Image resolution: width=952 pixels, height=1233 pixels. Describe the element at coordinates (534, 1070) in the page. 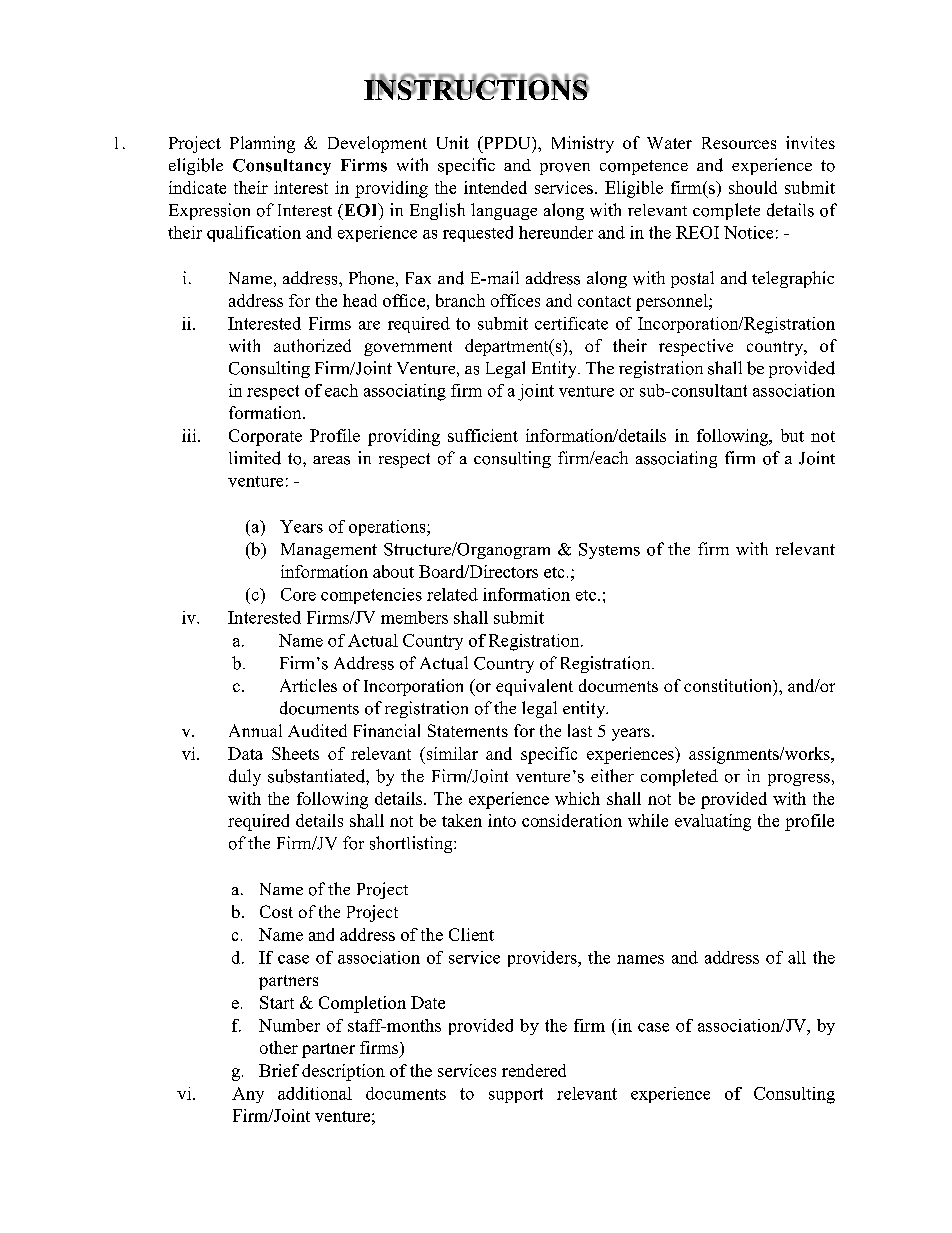

I see `rendered` at that location.
